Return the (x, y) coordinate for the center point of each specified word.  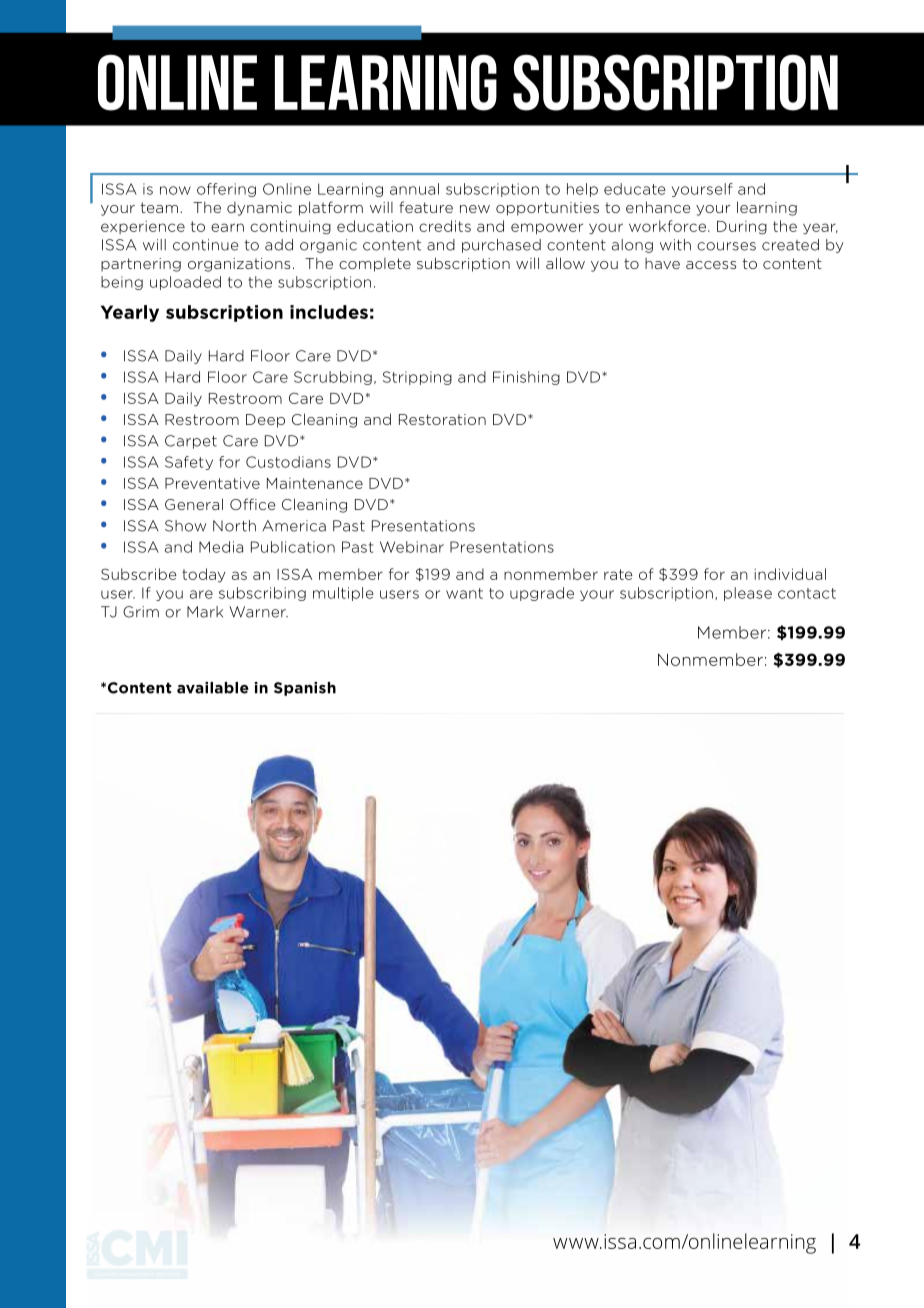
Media (221, 547)
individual (790, 574)
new (475, 209)
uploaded (185, 283)
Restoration (442, 419)
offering (226, 190)
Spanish (305, 689)
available (213, 688)
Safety (189, 463)
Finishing (526, 378)
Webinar (412, 547)
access (711, 265)
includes (329, 312)
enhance (658, 207)
